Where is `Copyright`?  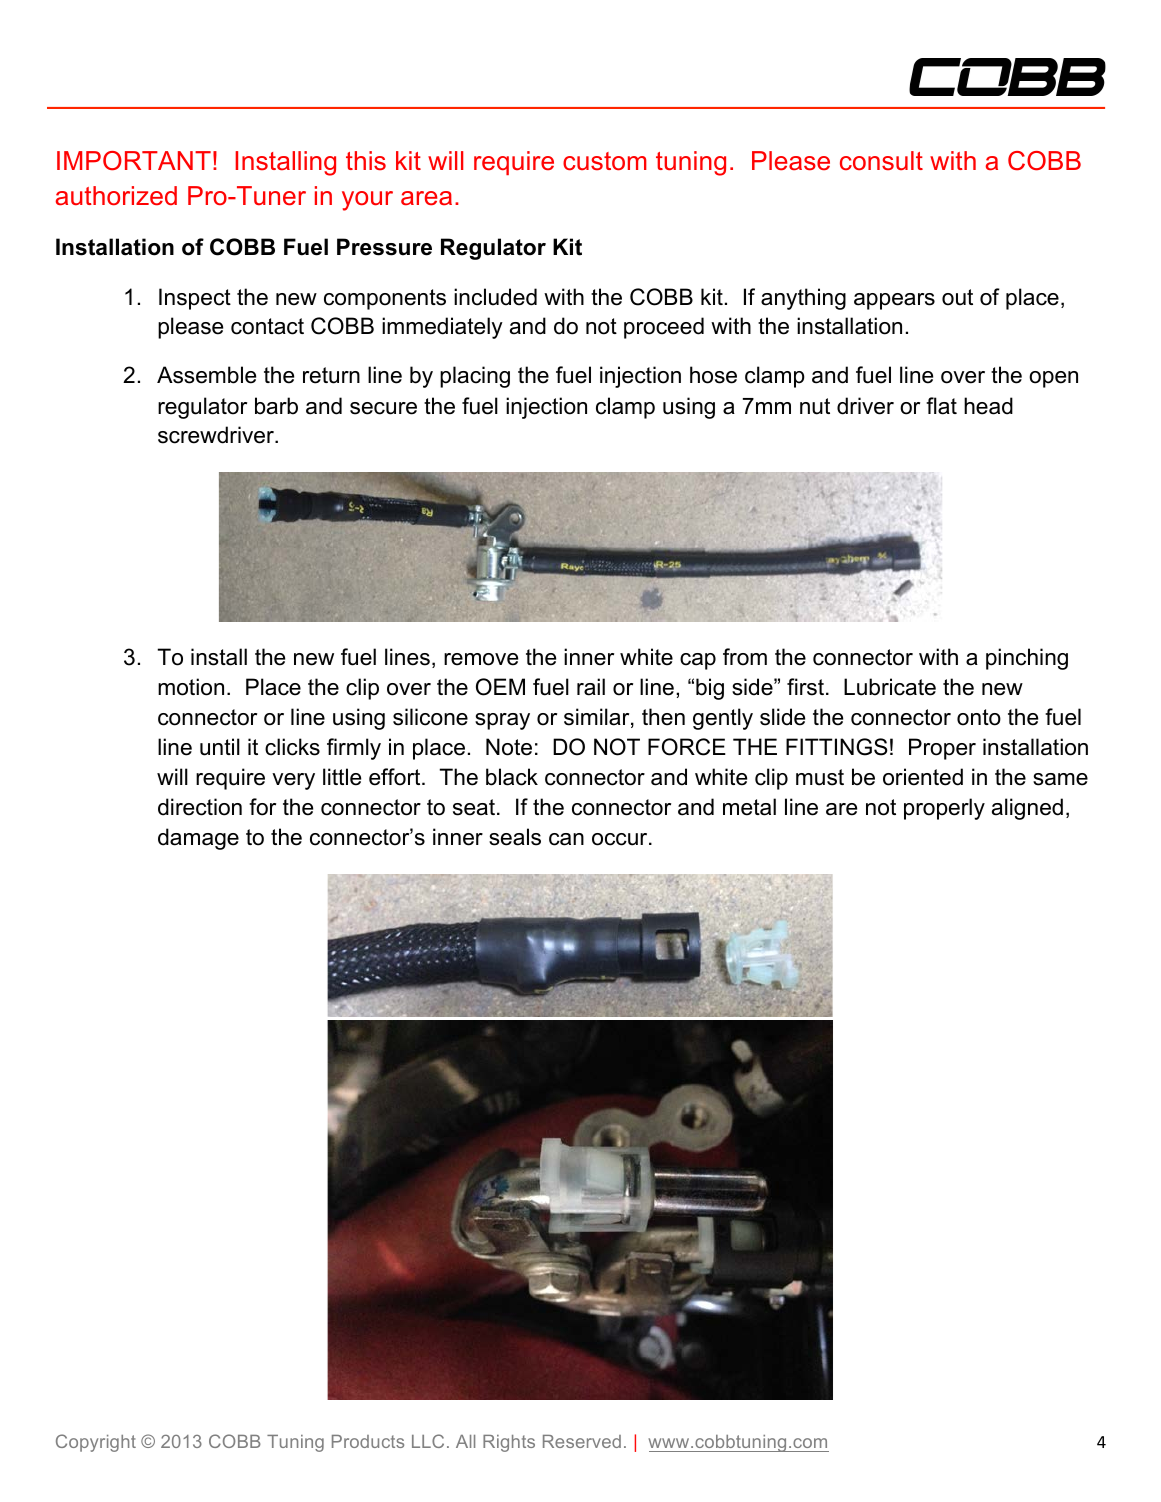 Copyright is located at coordinates (96, 1443).
